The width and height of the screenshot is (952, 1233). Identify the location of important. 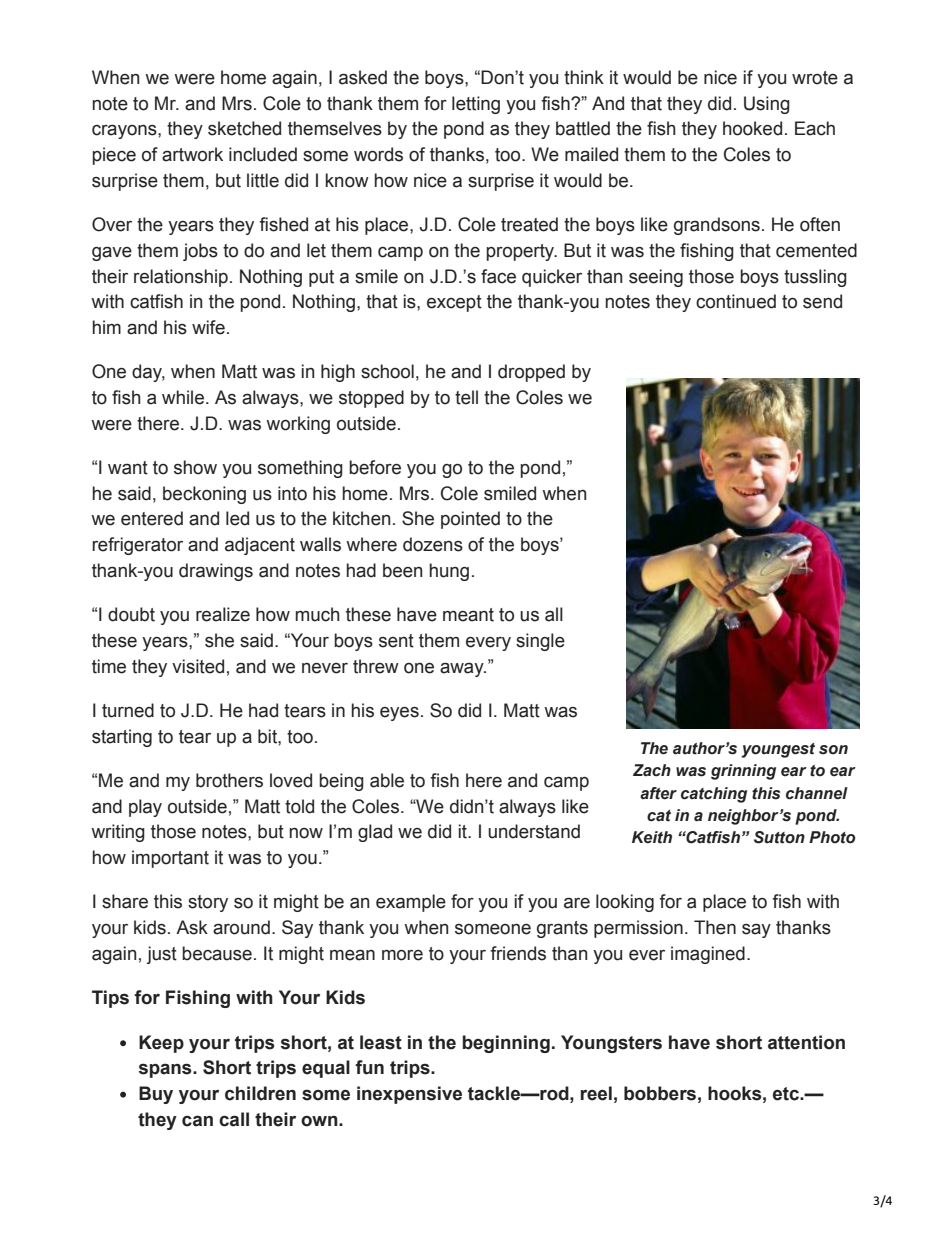
(170, 859).
